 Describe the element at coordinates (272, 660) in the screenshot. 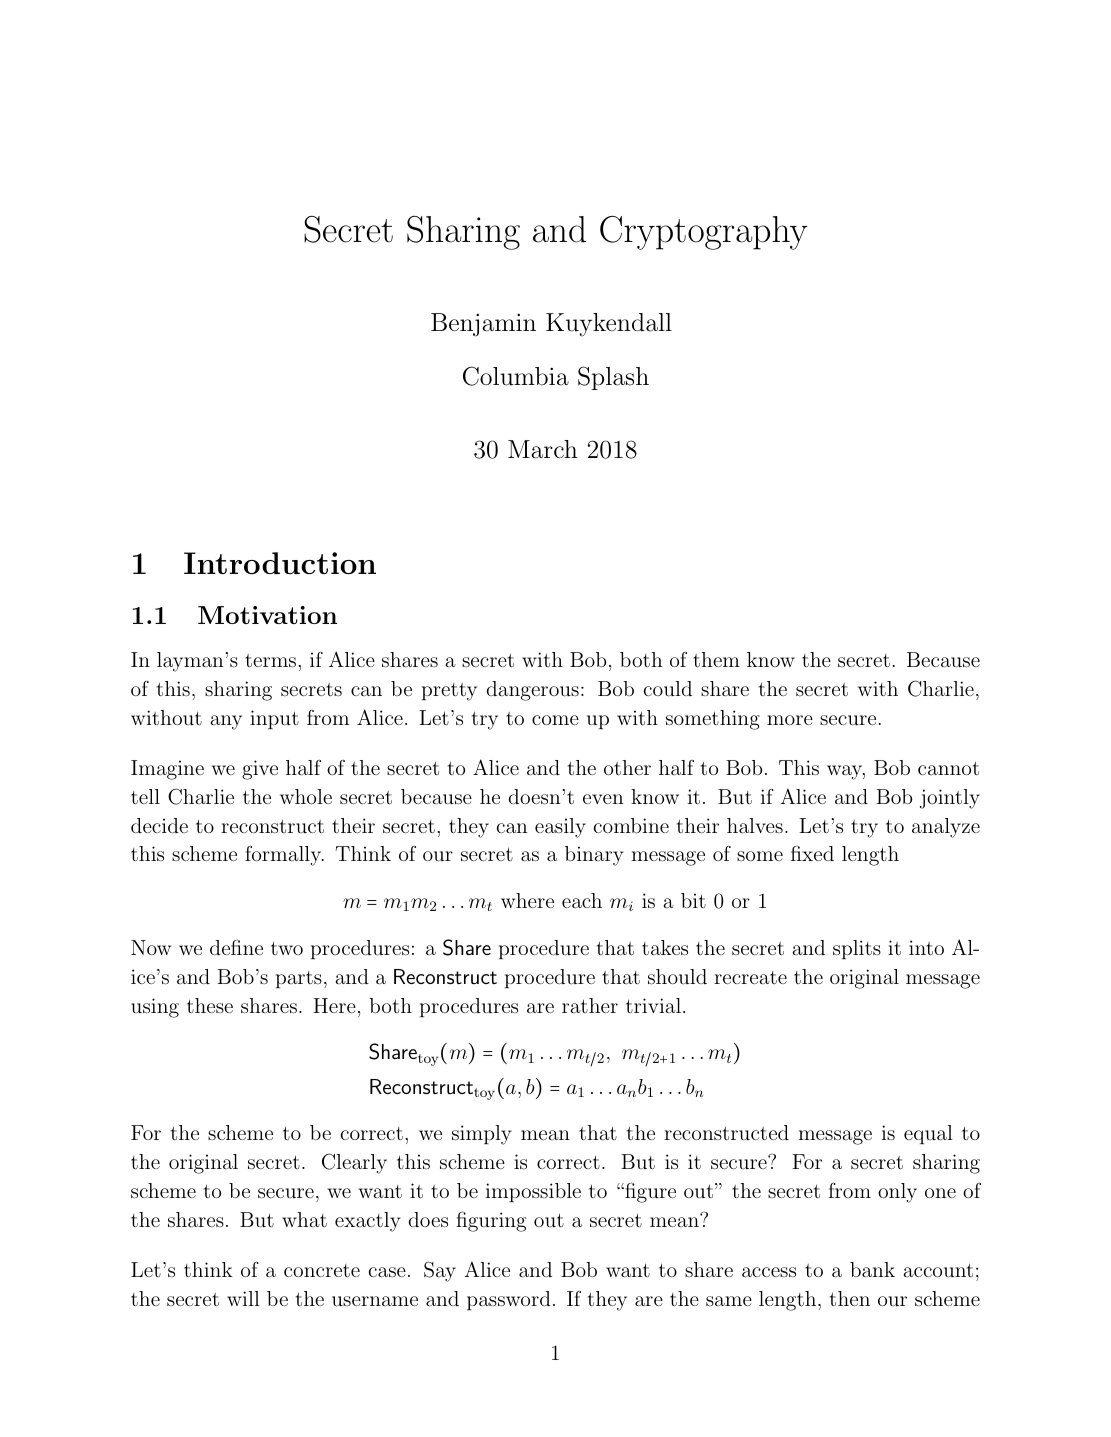

I see `terms` at that location.
